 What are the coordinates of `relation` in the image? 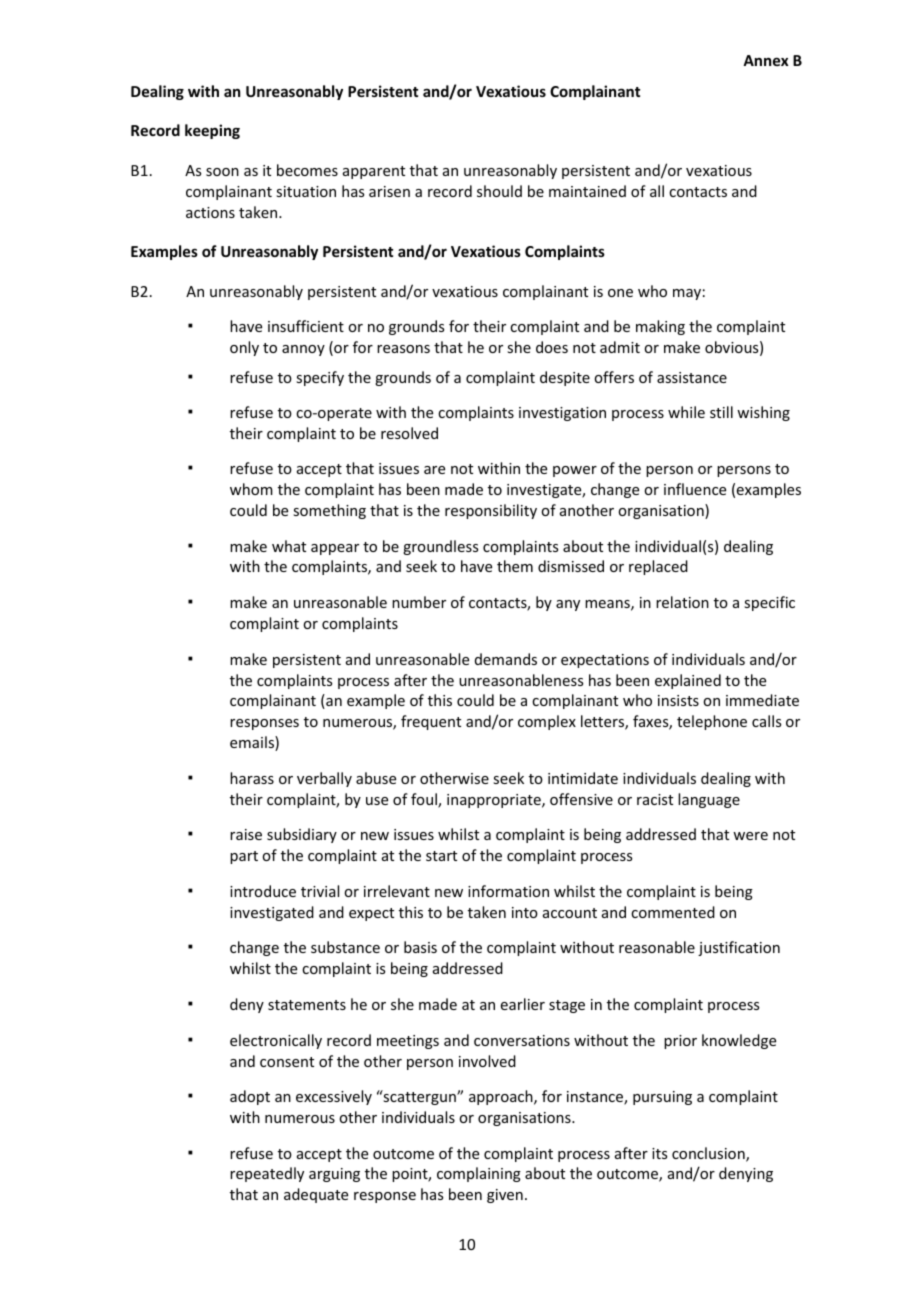 It's located at (682, 602).
